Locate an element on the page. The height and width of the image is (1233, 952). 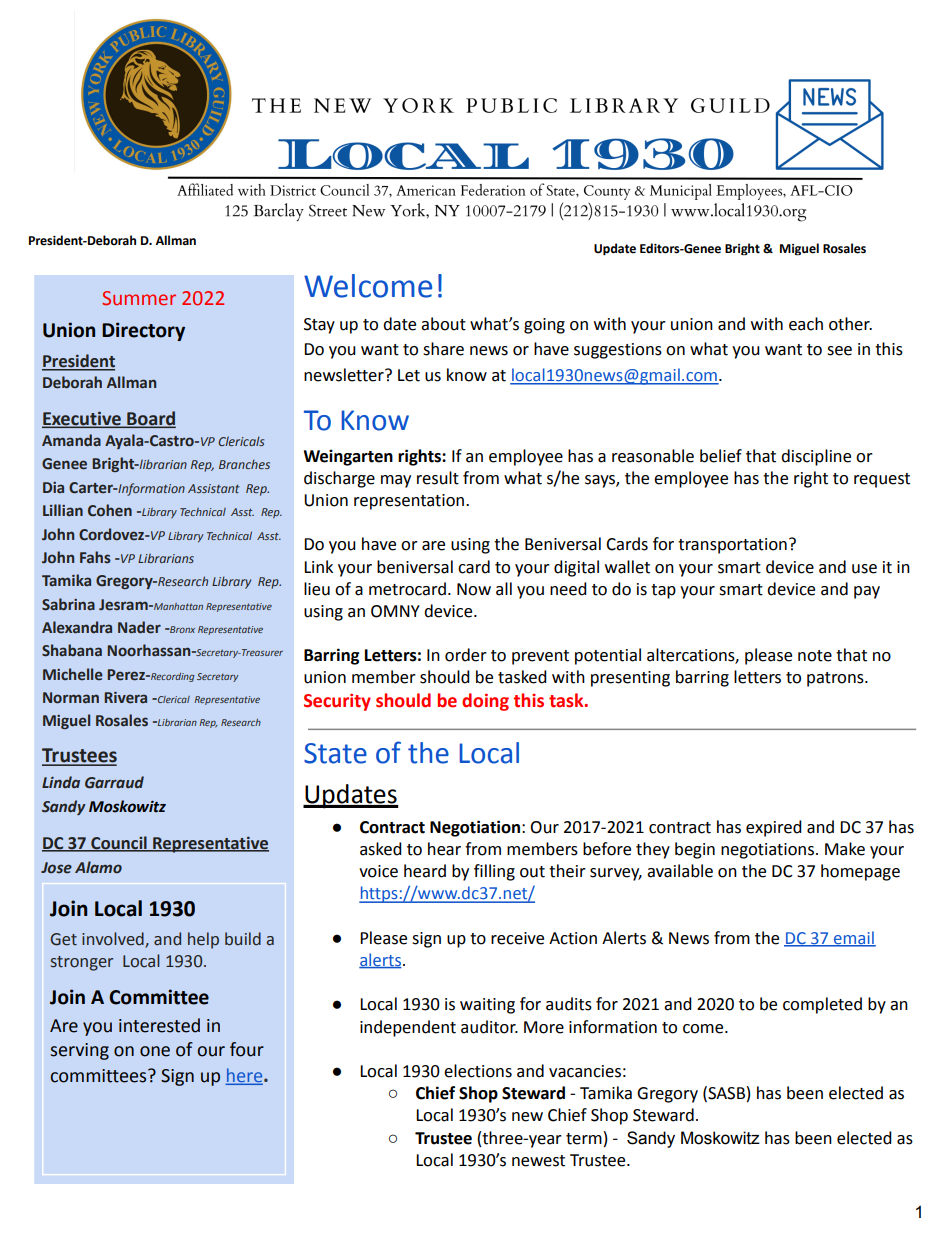
Rivera is located at coordinates (125, 698).
